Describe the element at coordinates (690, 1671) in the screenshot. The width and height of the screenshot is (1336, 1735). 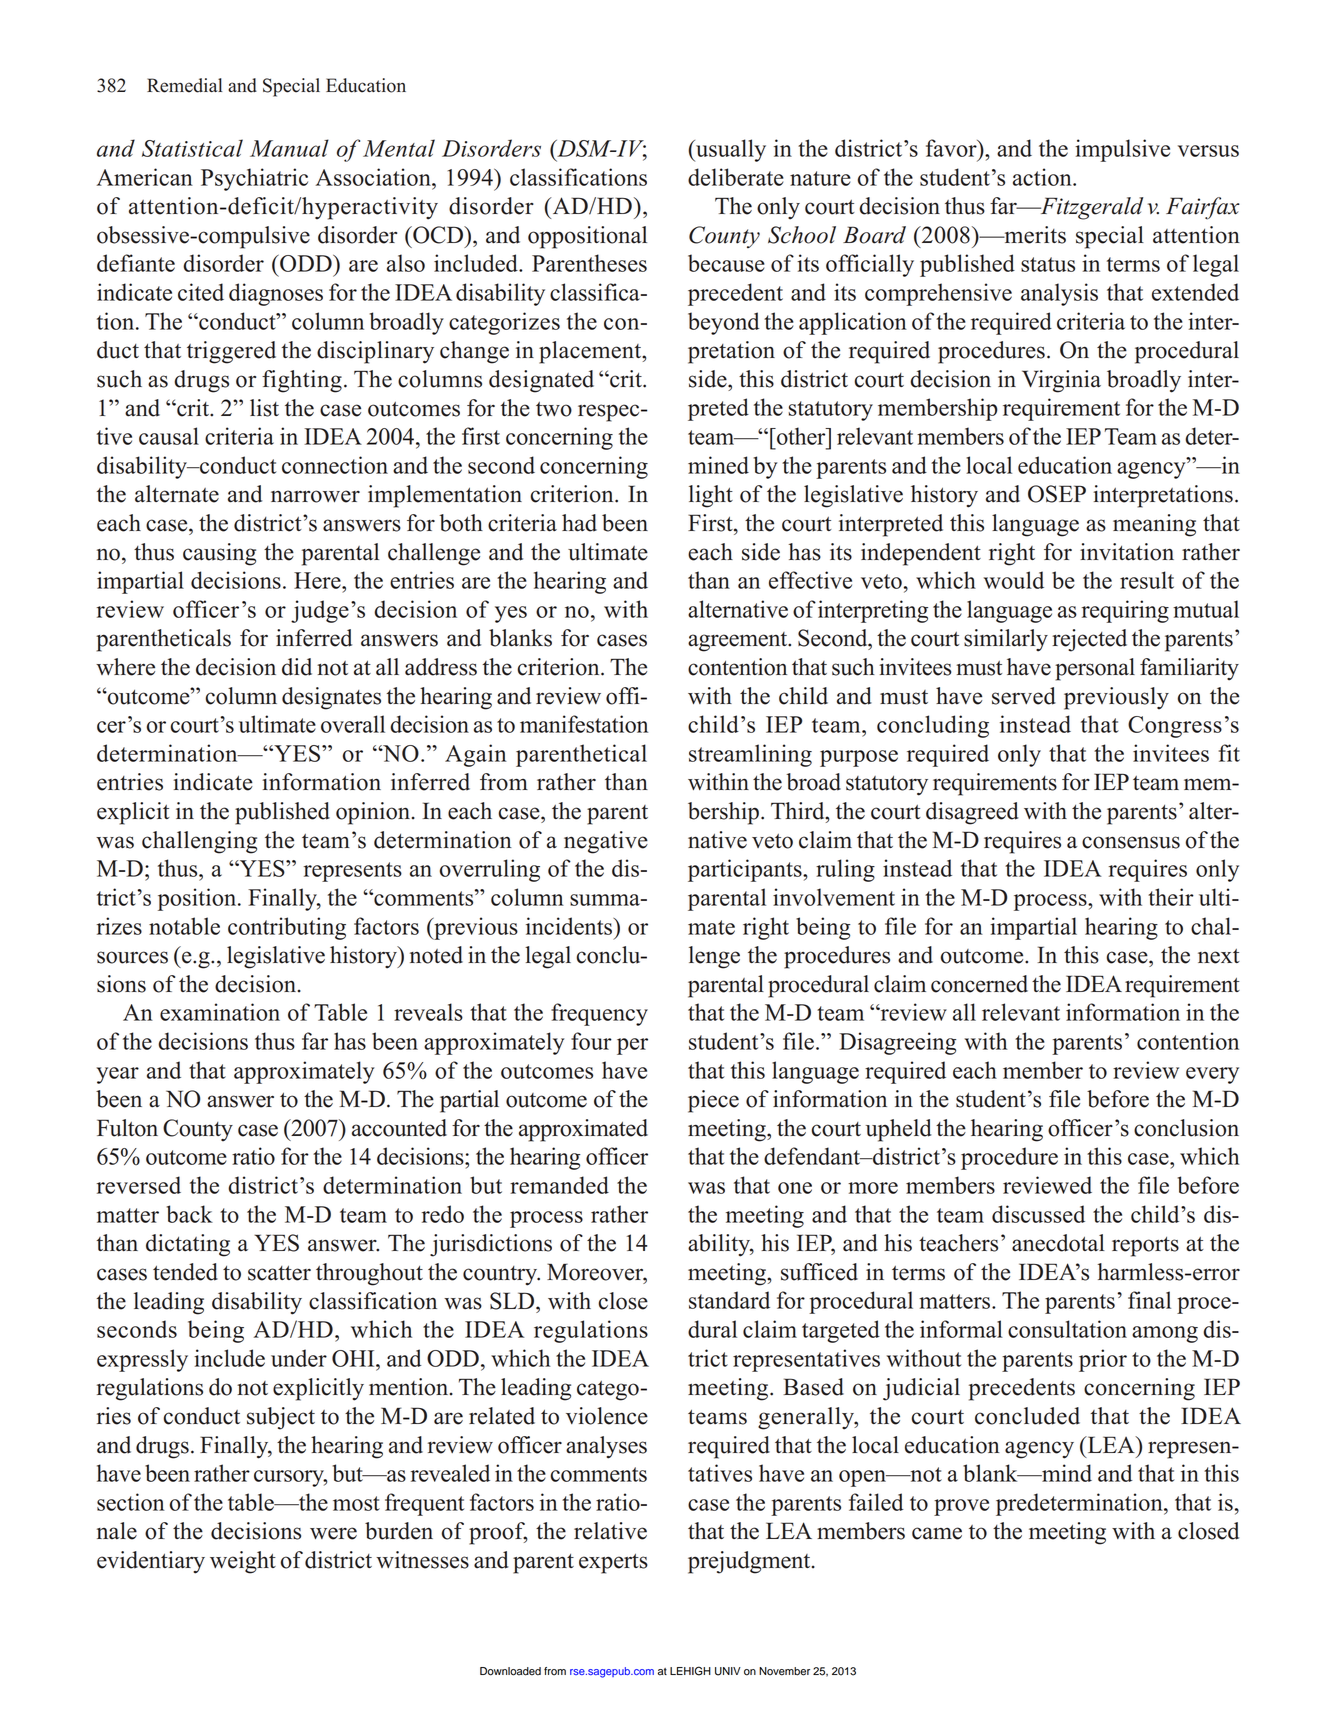
I see `LEHIGH` at that location.
